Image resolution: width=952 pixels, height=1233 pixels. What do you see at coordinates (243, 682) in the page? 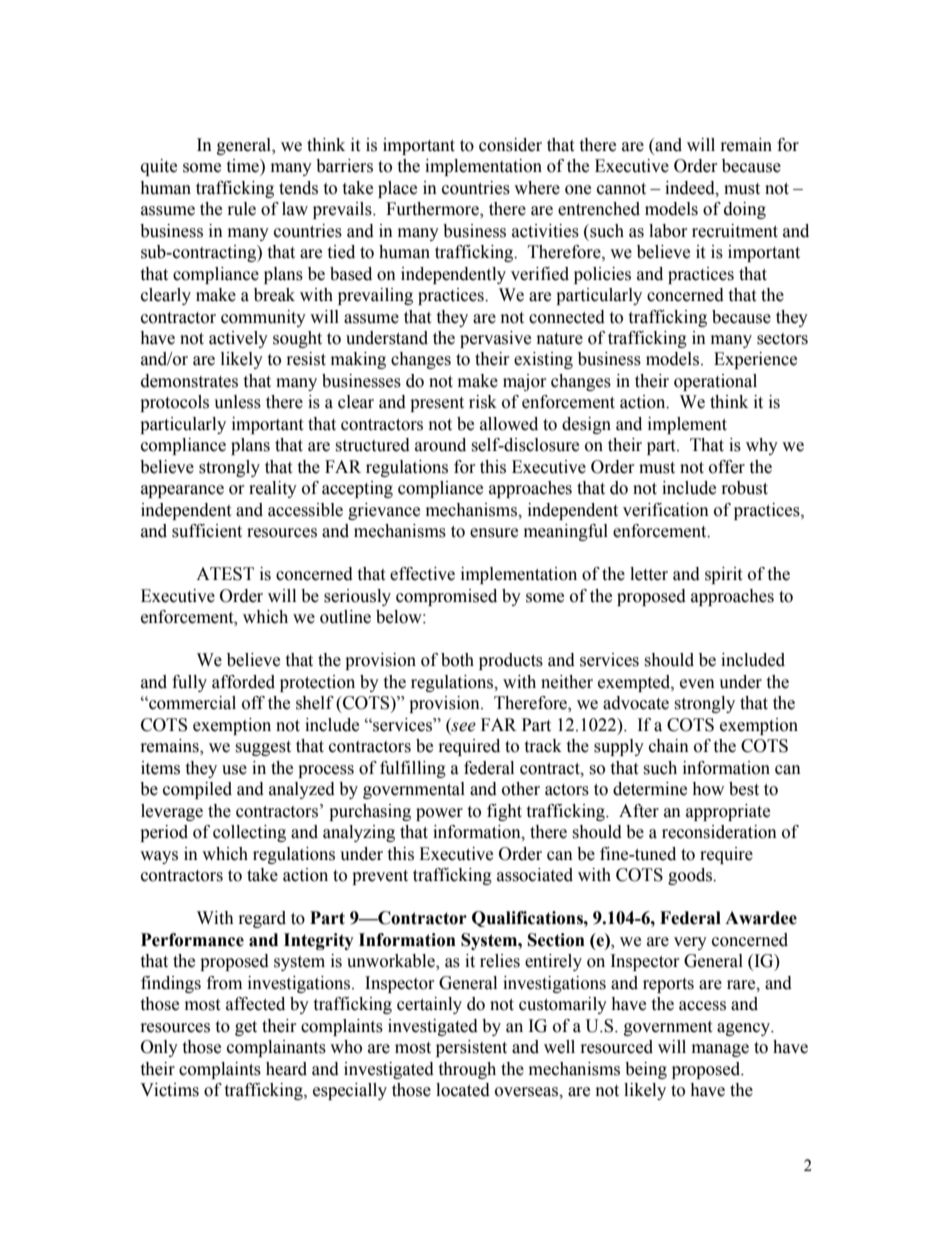
I see `afforded` at bounding box center [243, 682].
